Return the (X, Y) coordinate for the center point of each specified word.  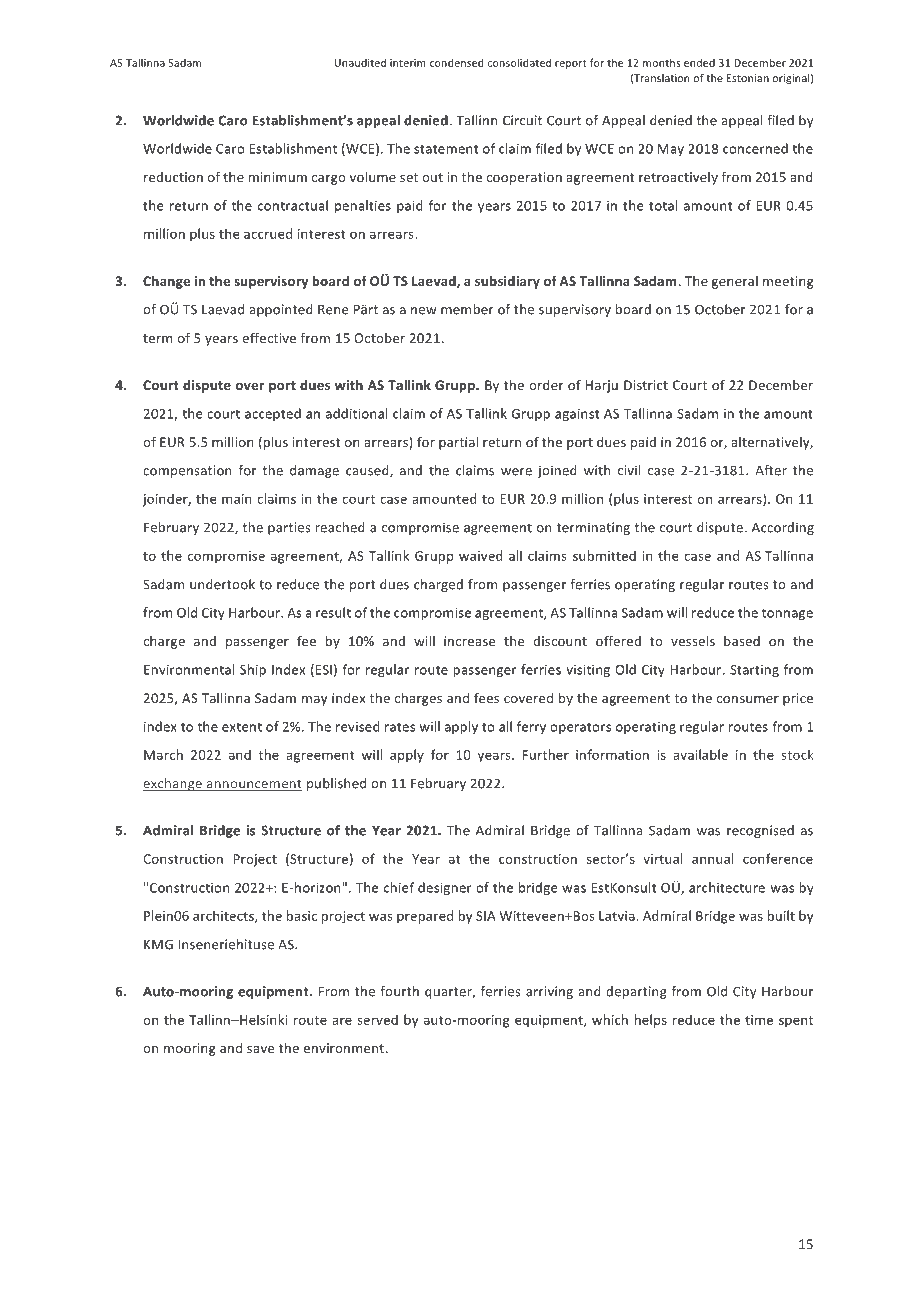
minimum (278, 177)
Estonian (748, 78)
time (759, 1020)
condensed (456, 62)
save (260, 1049)
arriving (549, 992)
